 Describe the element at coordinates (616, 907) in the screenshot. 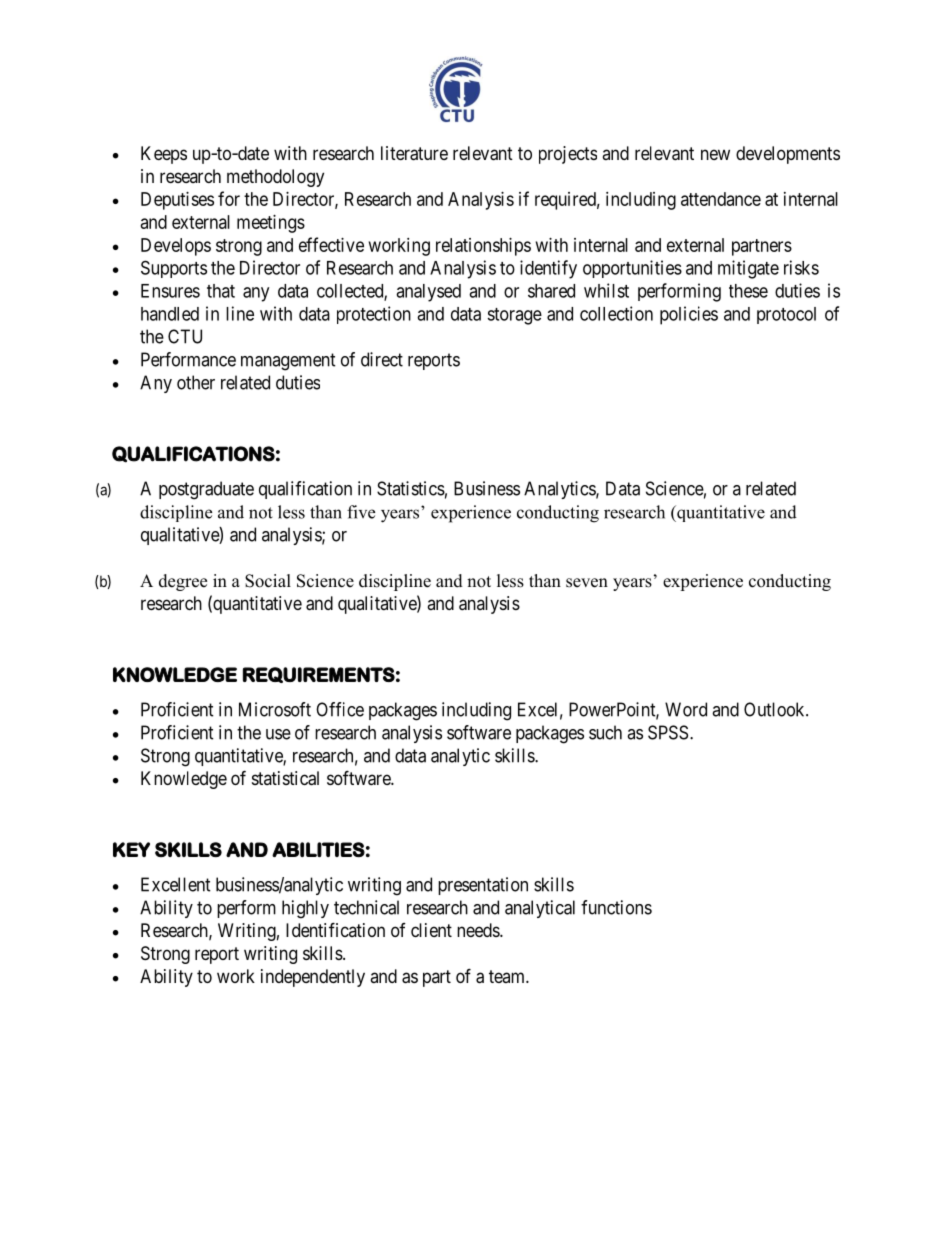

I see `functions` at that location.
